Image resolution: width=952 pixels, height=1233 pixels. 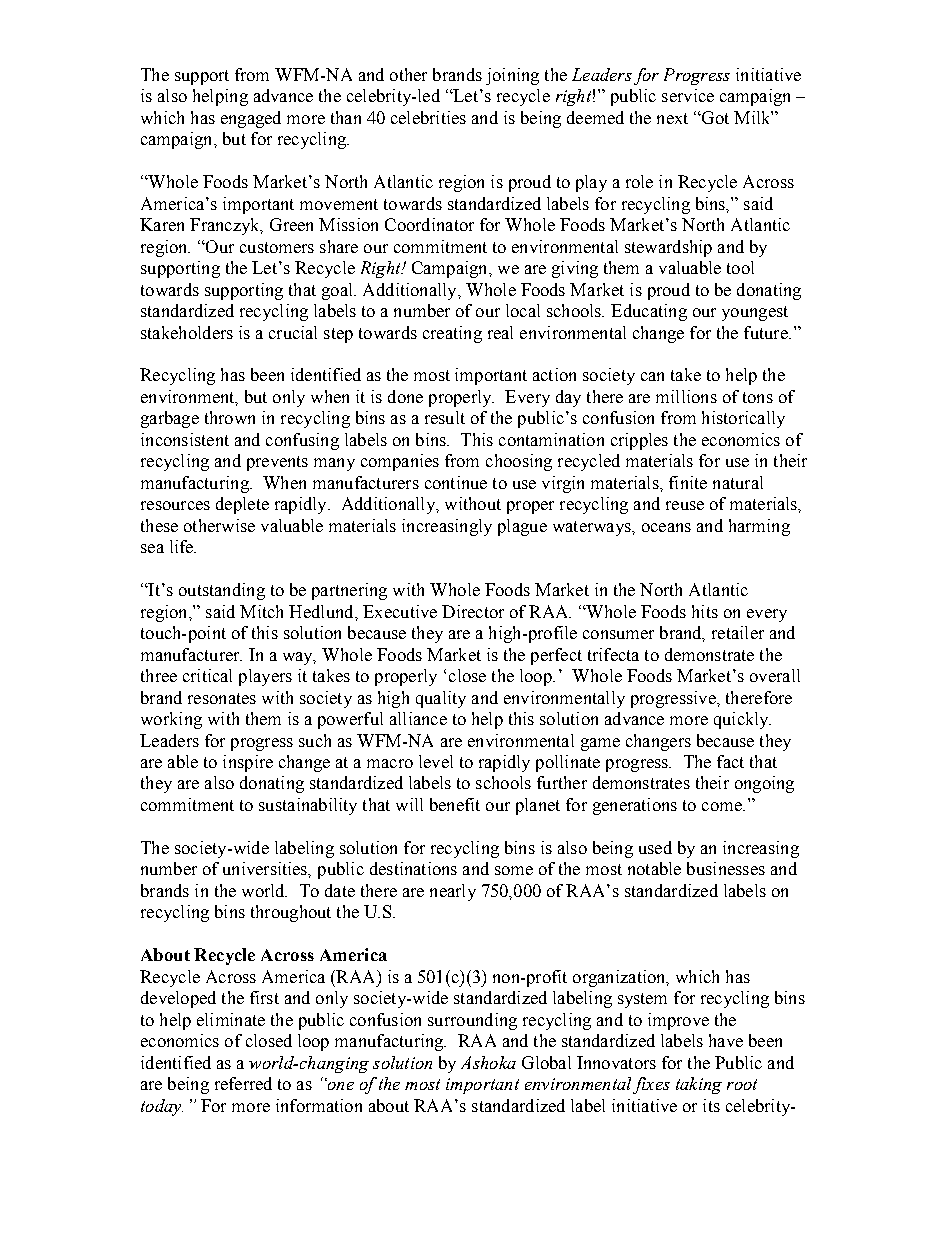 What do you see at coordinates (251, 119) in the image?
I see `engaged` at bounding box center [251, 119].
